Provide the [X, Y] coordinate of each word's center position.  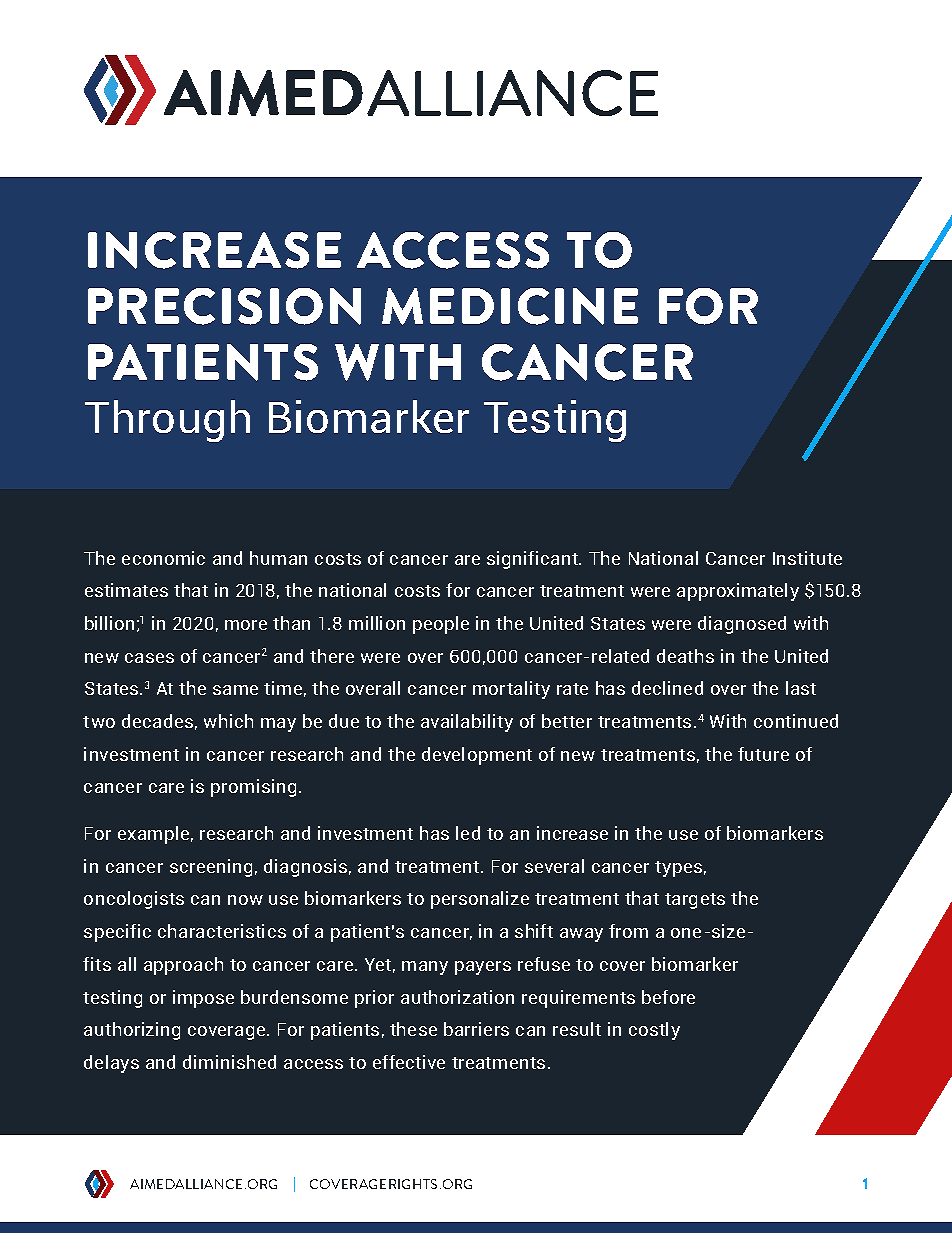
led [468, 833]
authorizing [132, 1031]
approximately [738, 592]
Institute [807, 558]
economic [163, 558]
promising [253, 788]
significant [533, 560]
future [763, 754]
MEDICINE [510, 306]
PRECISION [224, 306]
